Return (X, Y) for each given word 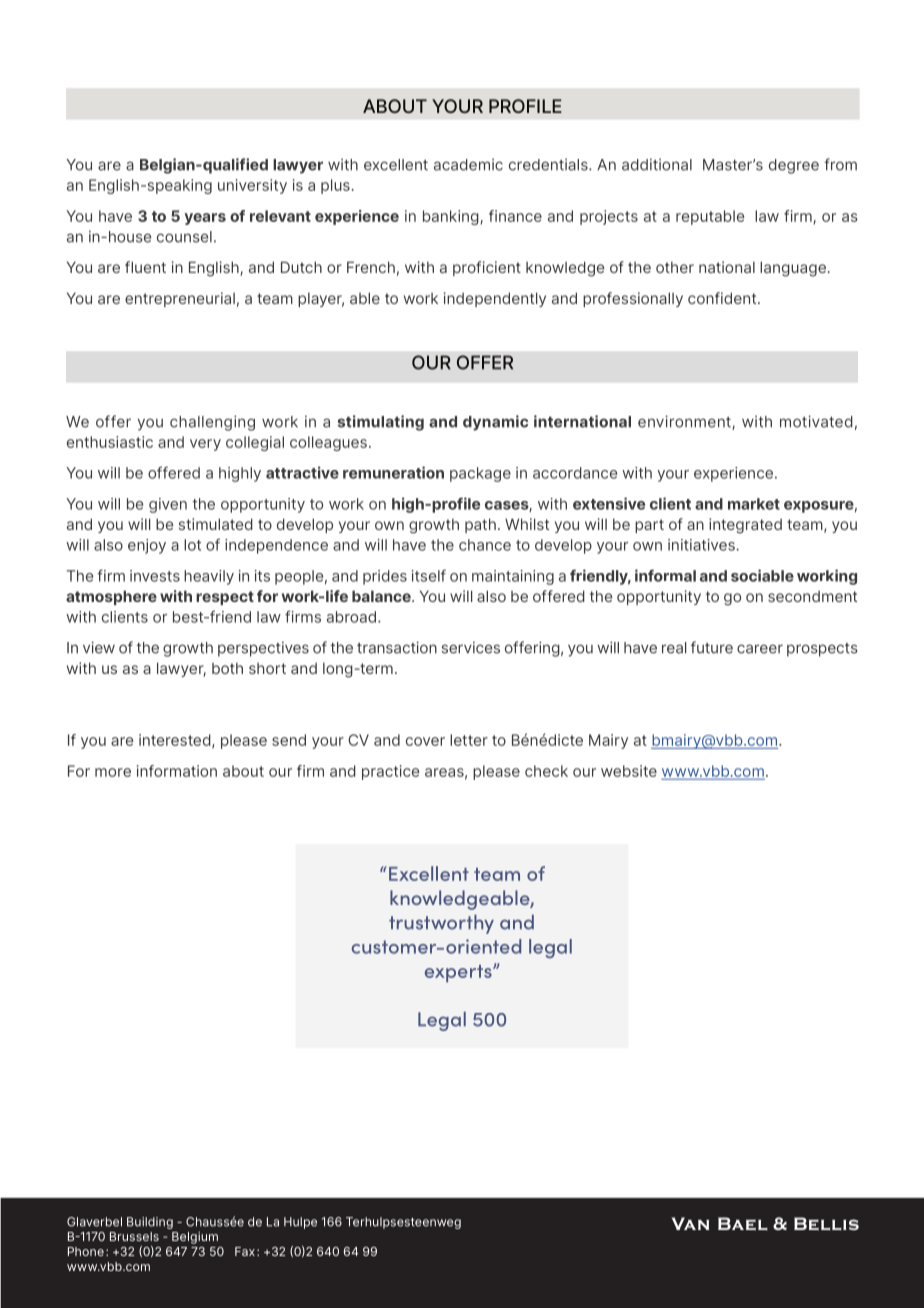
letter (469, 740)
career (760, 649)
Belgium (195, 1238)
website (629, 771)
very (205, 445)
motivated (816, 421)
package (480, 474)
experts (459, 974)
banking (452, 217)
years (205, 219)
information (177, 771)
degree (794, 166)
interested (176, 741)
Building (150, 1223)
